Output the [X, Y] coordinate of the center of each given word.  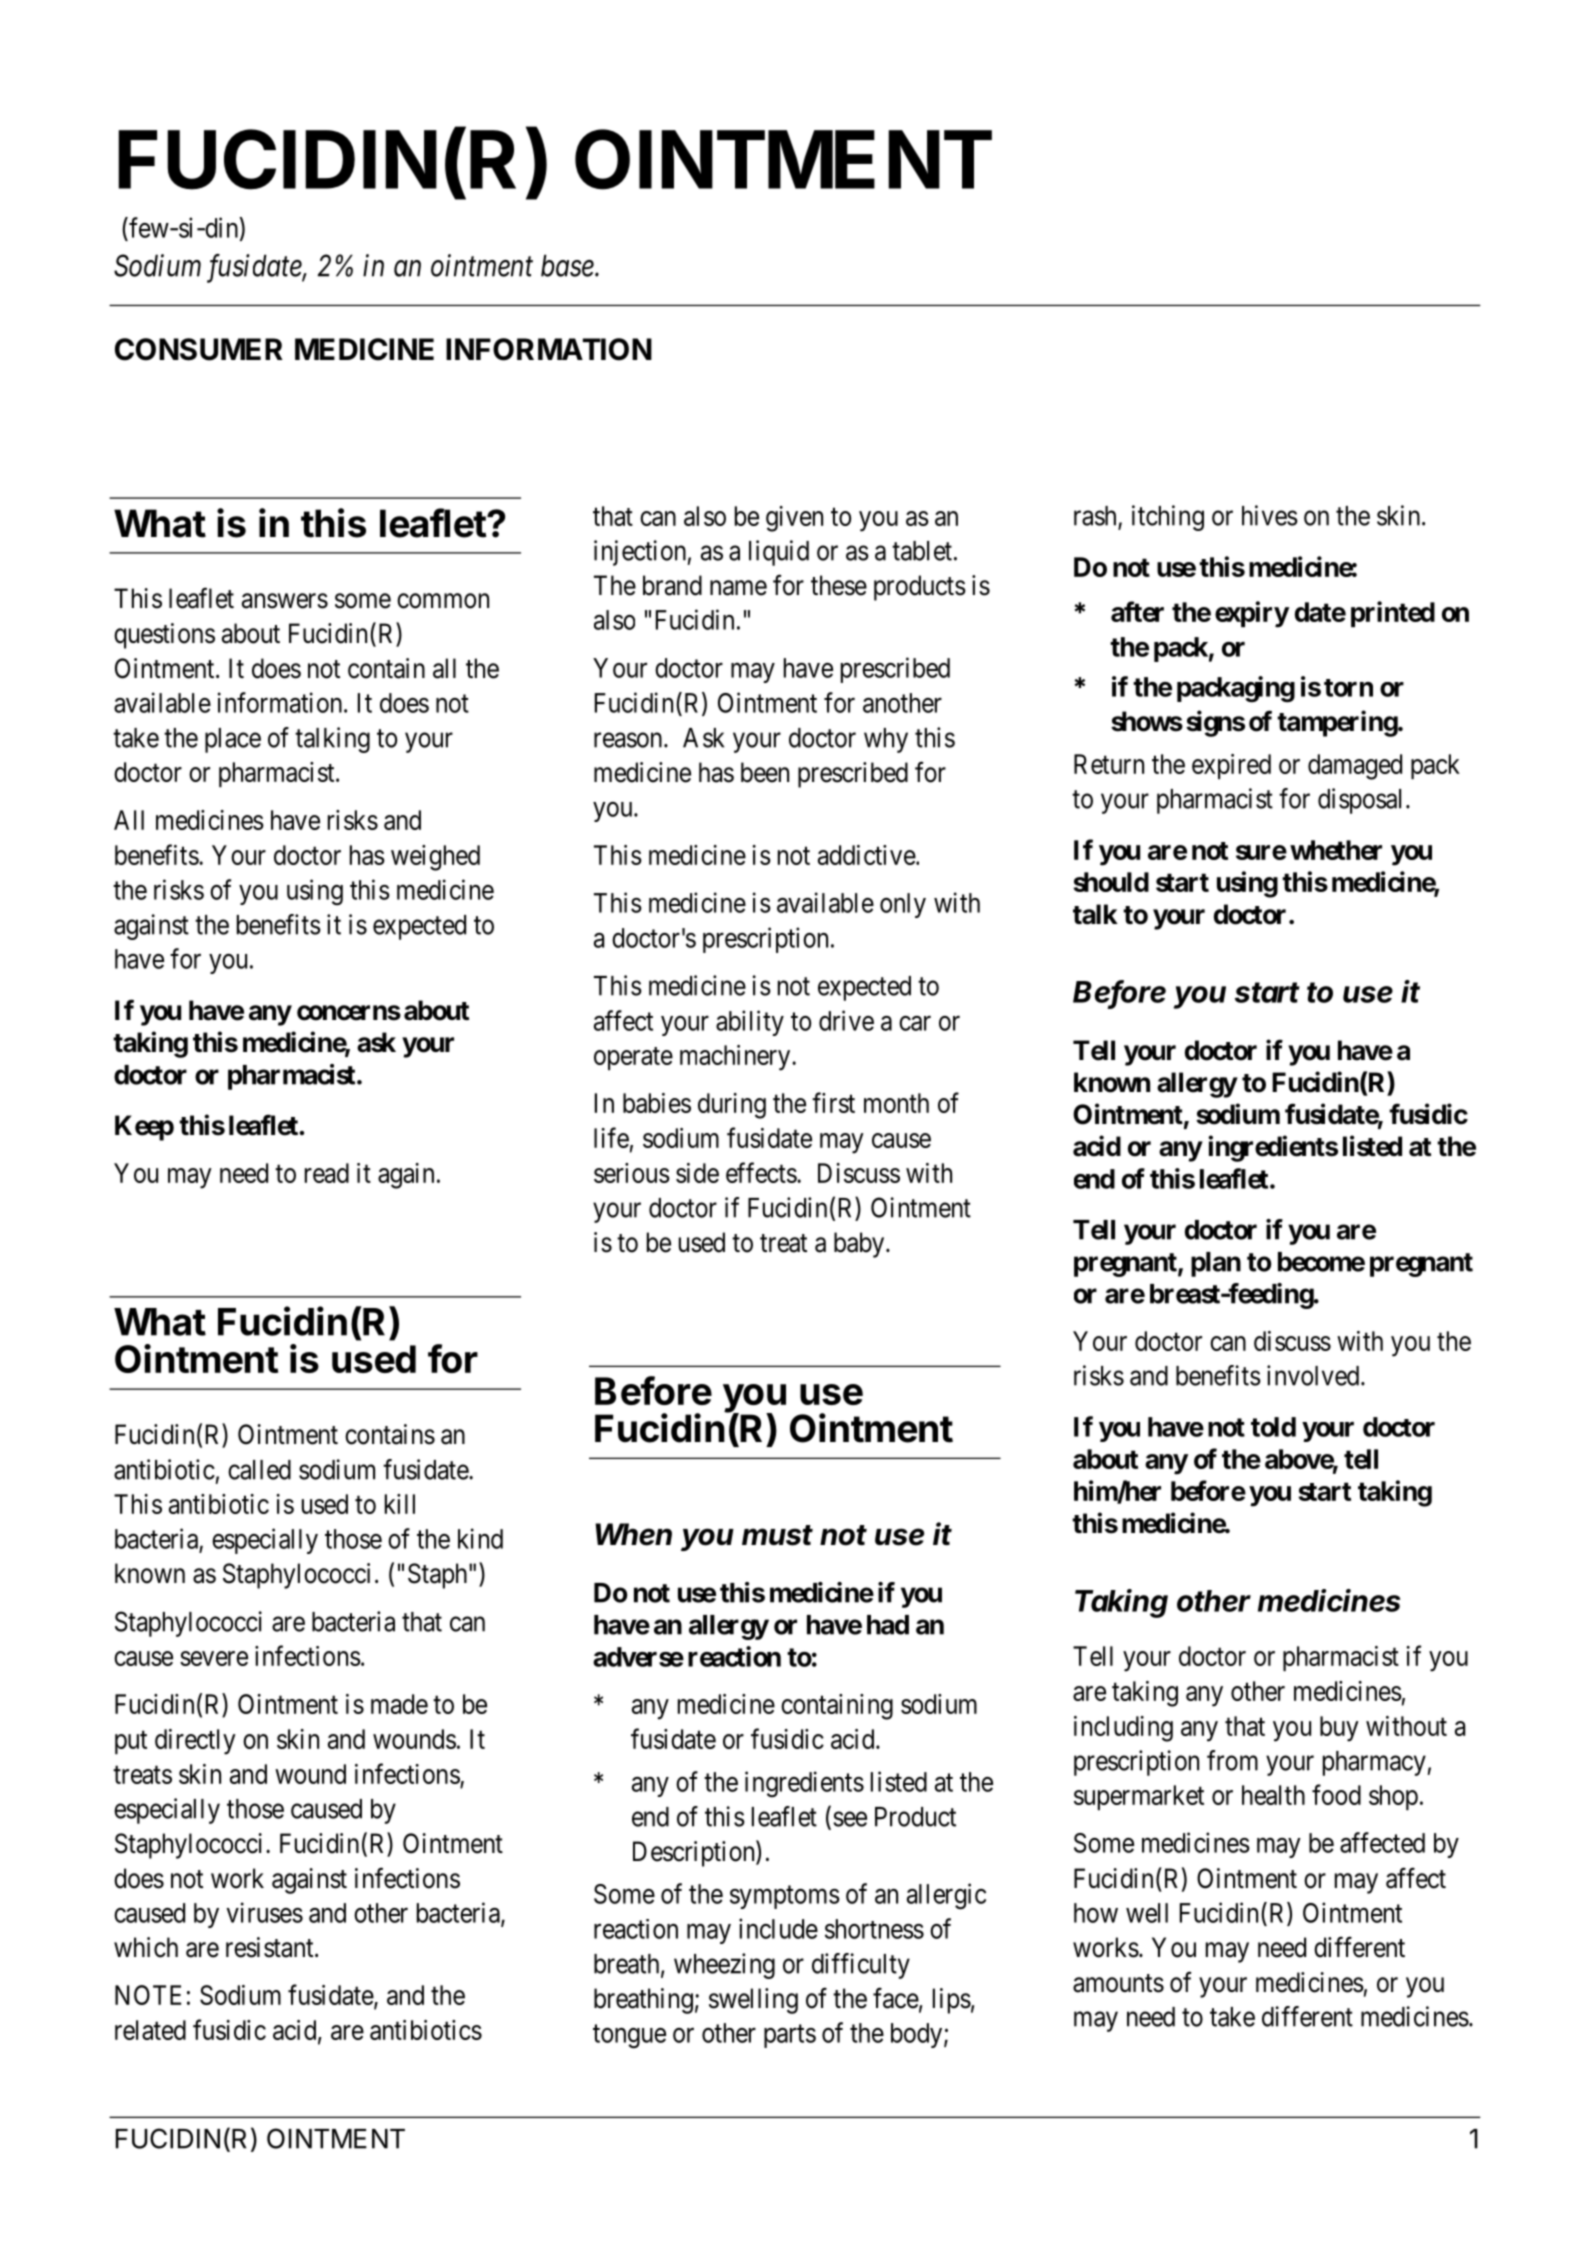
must [777, 1535]
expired [1231, 766]
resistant [271, 1947]
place [233, 740]
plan [1216, 1264]
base [568, 265]
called [259, 1470]
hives [1270, 515]
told [1273, 1427]
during [732, 1106]
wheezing [724, 1966]
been [765, 772]
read [327, 1173]
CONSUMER [199, 349]
